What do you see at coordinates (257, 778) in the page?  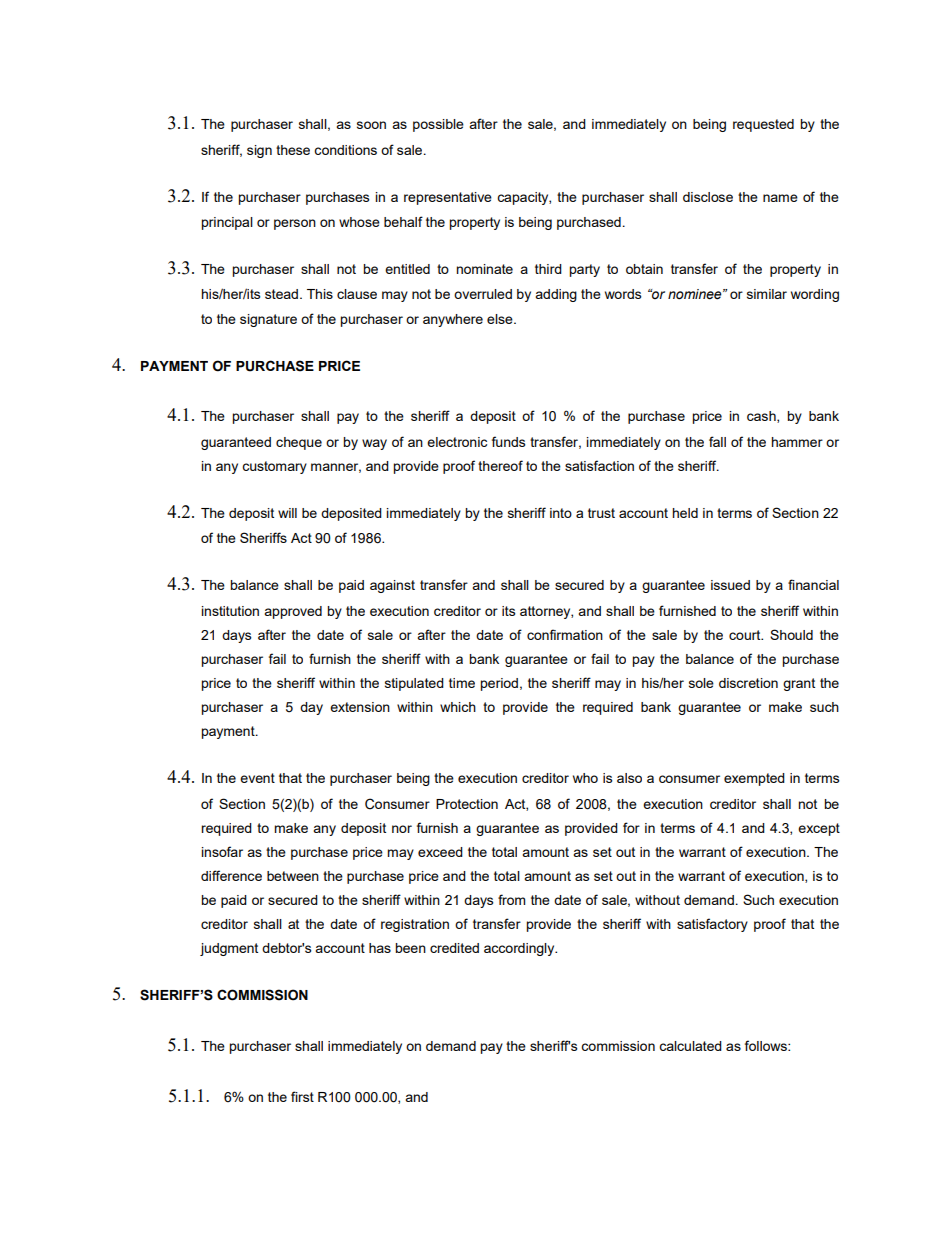 I see `event` at bounding box center [257, 778].
